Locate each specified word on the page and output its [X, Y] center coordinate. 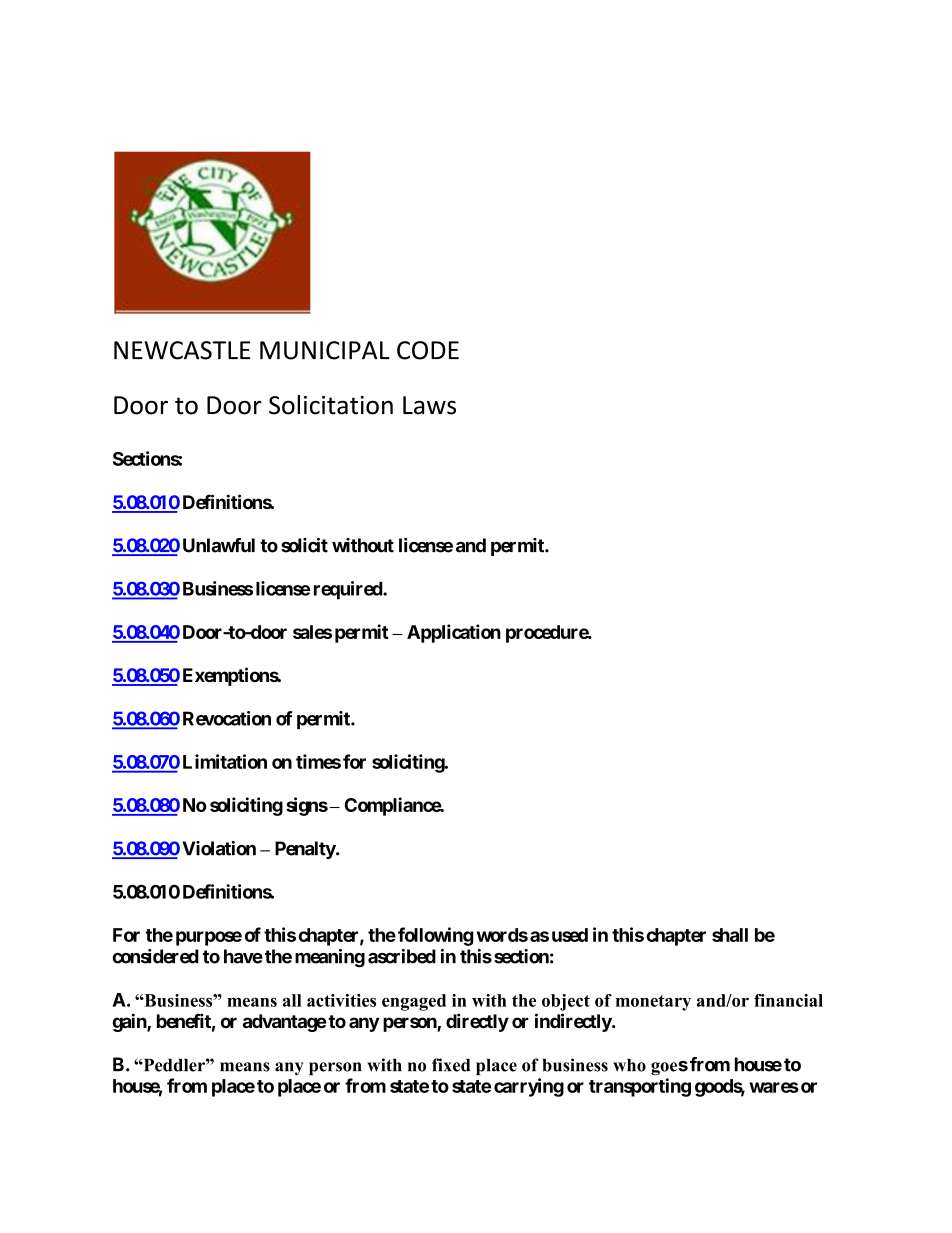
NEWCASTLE [182, 350]
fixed [451, 1065]
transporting [640, 1087]
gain [130, 1022]
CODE [428, 350]
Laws [429, 405]
